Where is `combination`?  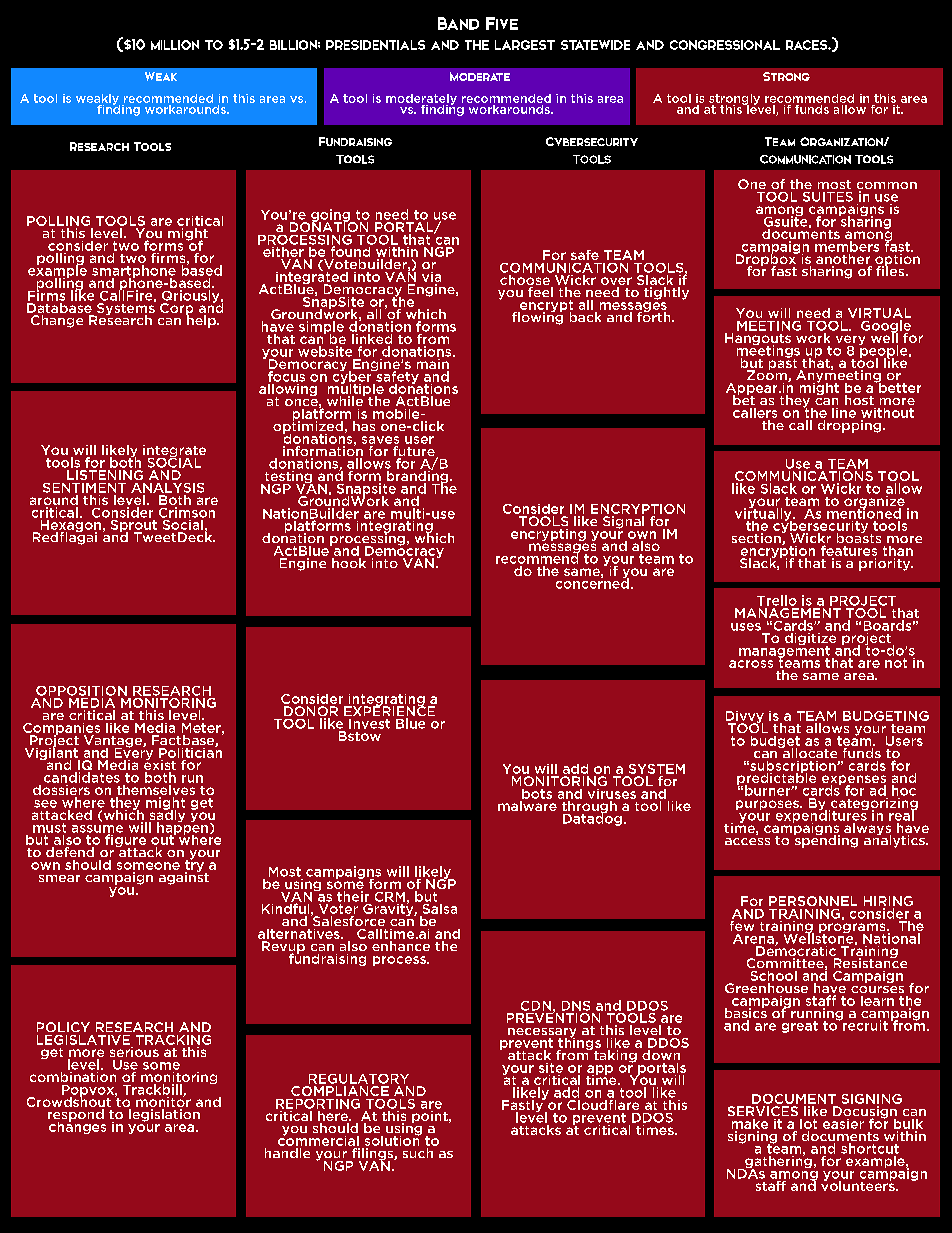 combination is located at coordinates (74, 1075).
